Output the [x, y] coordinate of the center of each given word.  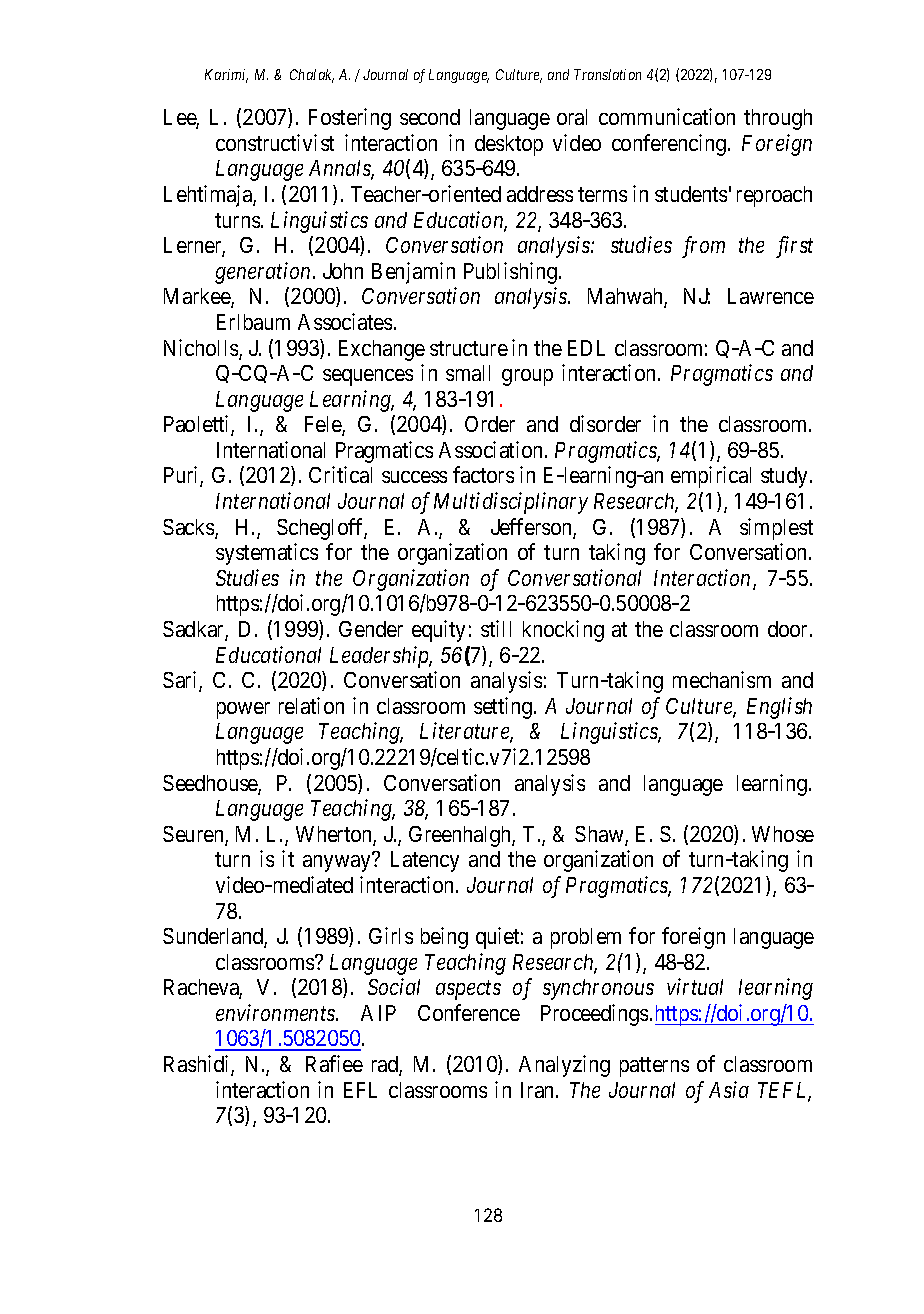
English [779, 708]
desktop [509, 145]
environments [276, 1012]
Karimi [226, 76]
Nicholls [202, 349]
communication [667, 116]
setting [504, 708]
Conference [469, 1012]
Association [492, 449]
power [243, 710]
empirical [711, 477]
